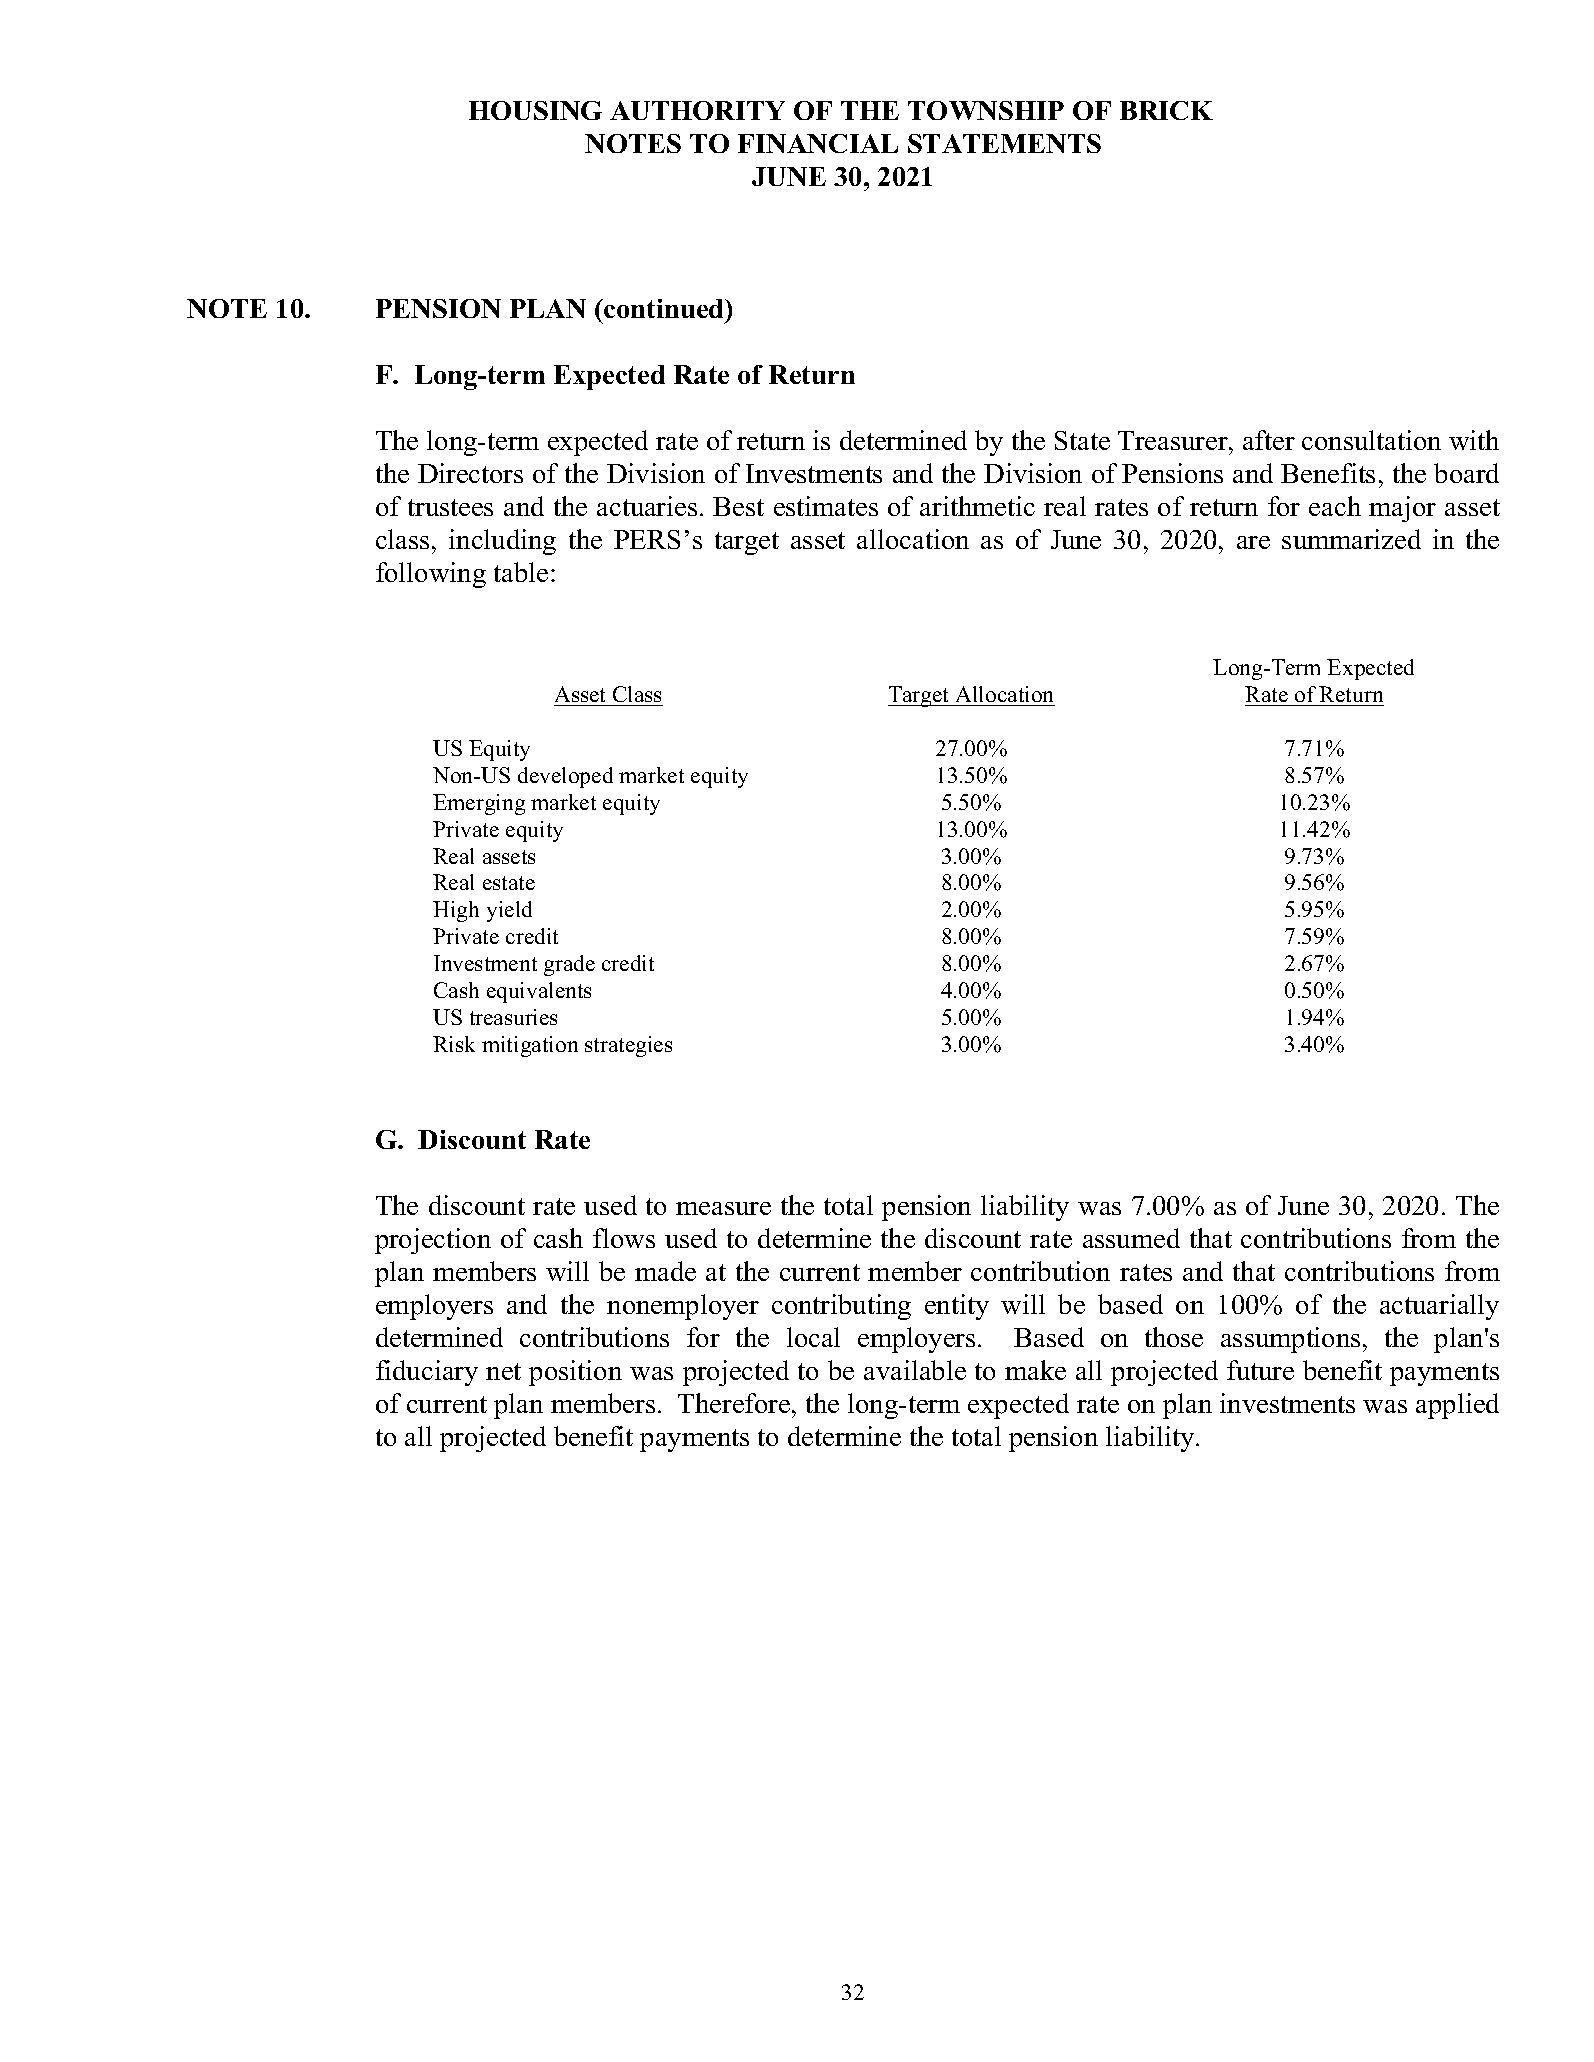 The width and height of the document is (1594, 2062). What do you see at coordinates (575, 1373) in the document?
I see `position` at bounding box center [575, 1373].
